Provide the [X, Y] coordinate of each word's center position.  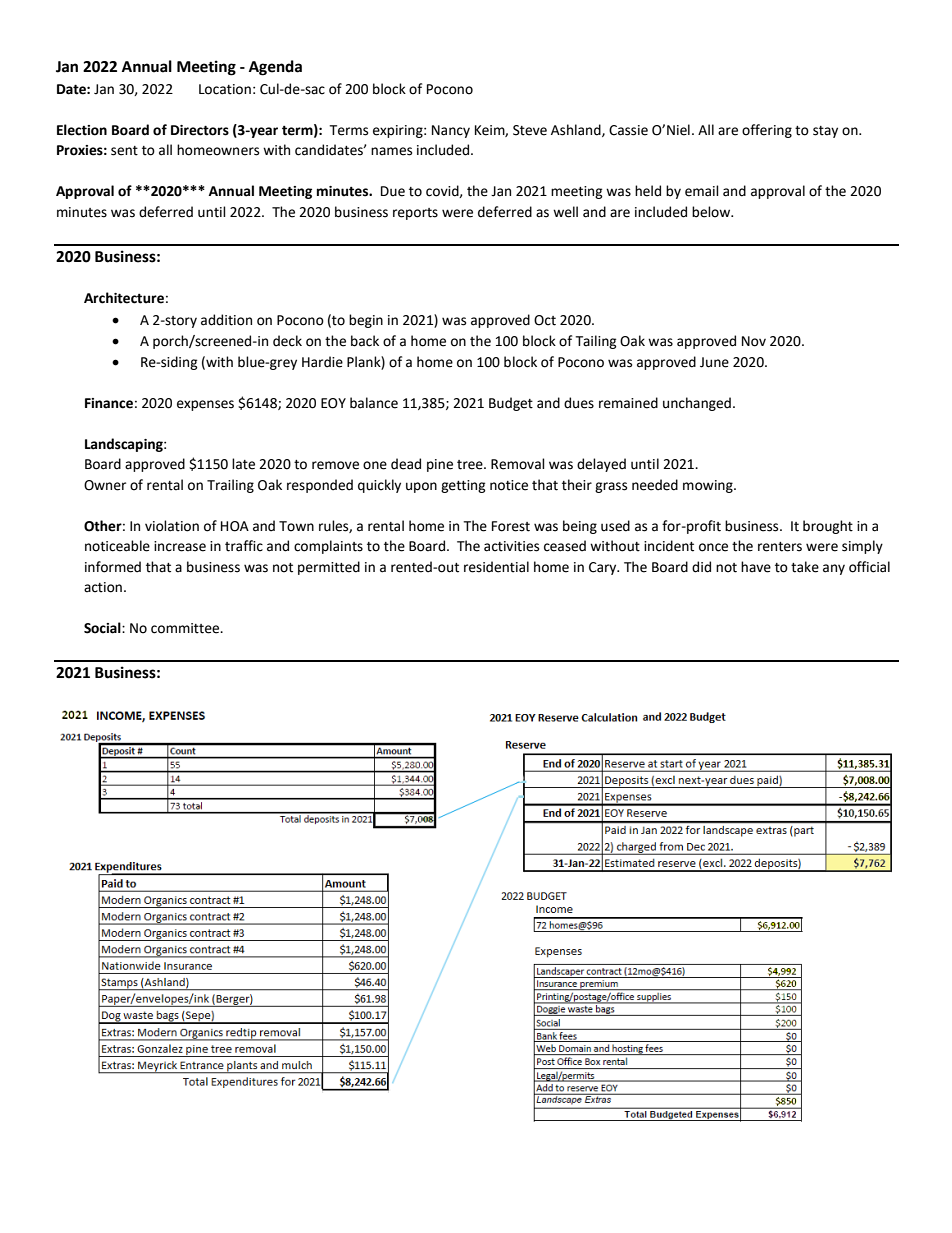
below [712, 212]
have [756, 567]
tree [471, 465]
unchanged [697, 404]
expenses [205, 405]
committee [186, 628]
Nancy [451, 131]
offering [767, 131]
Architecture [124, 298]
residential [496, 567]
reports [415, 214]
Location [225, 89]
